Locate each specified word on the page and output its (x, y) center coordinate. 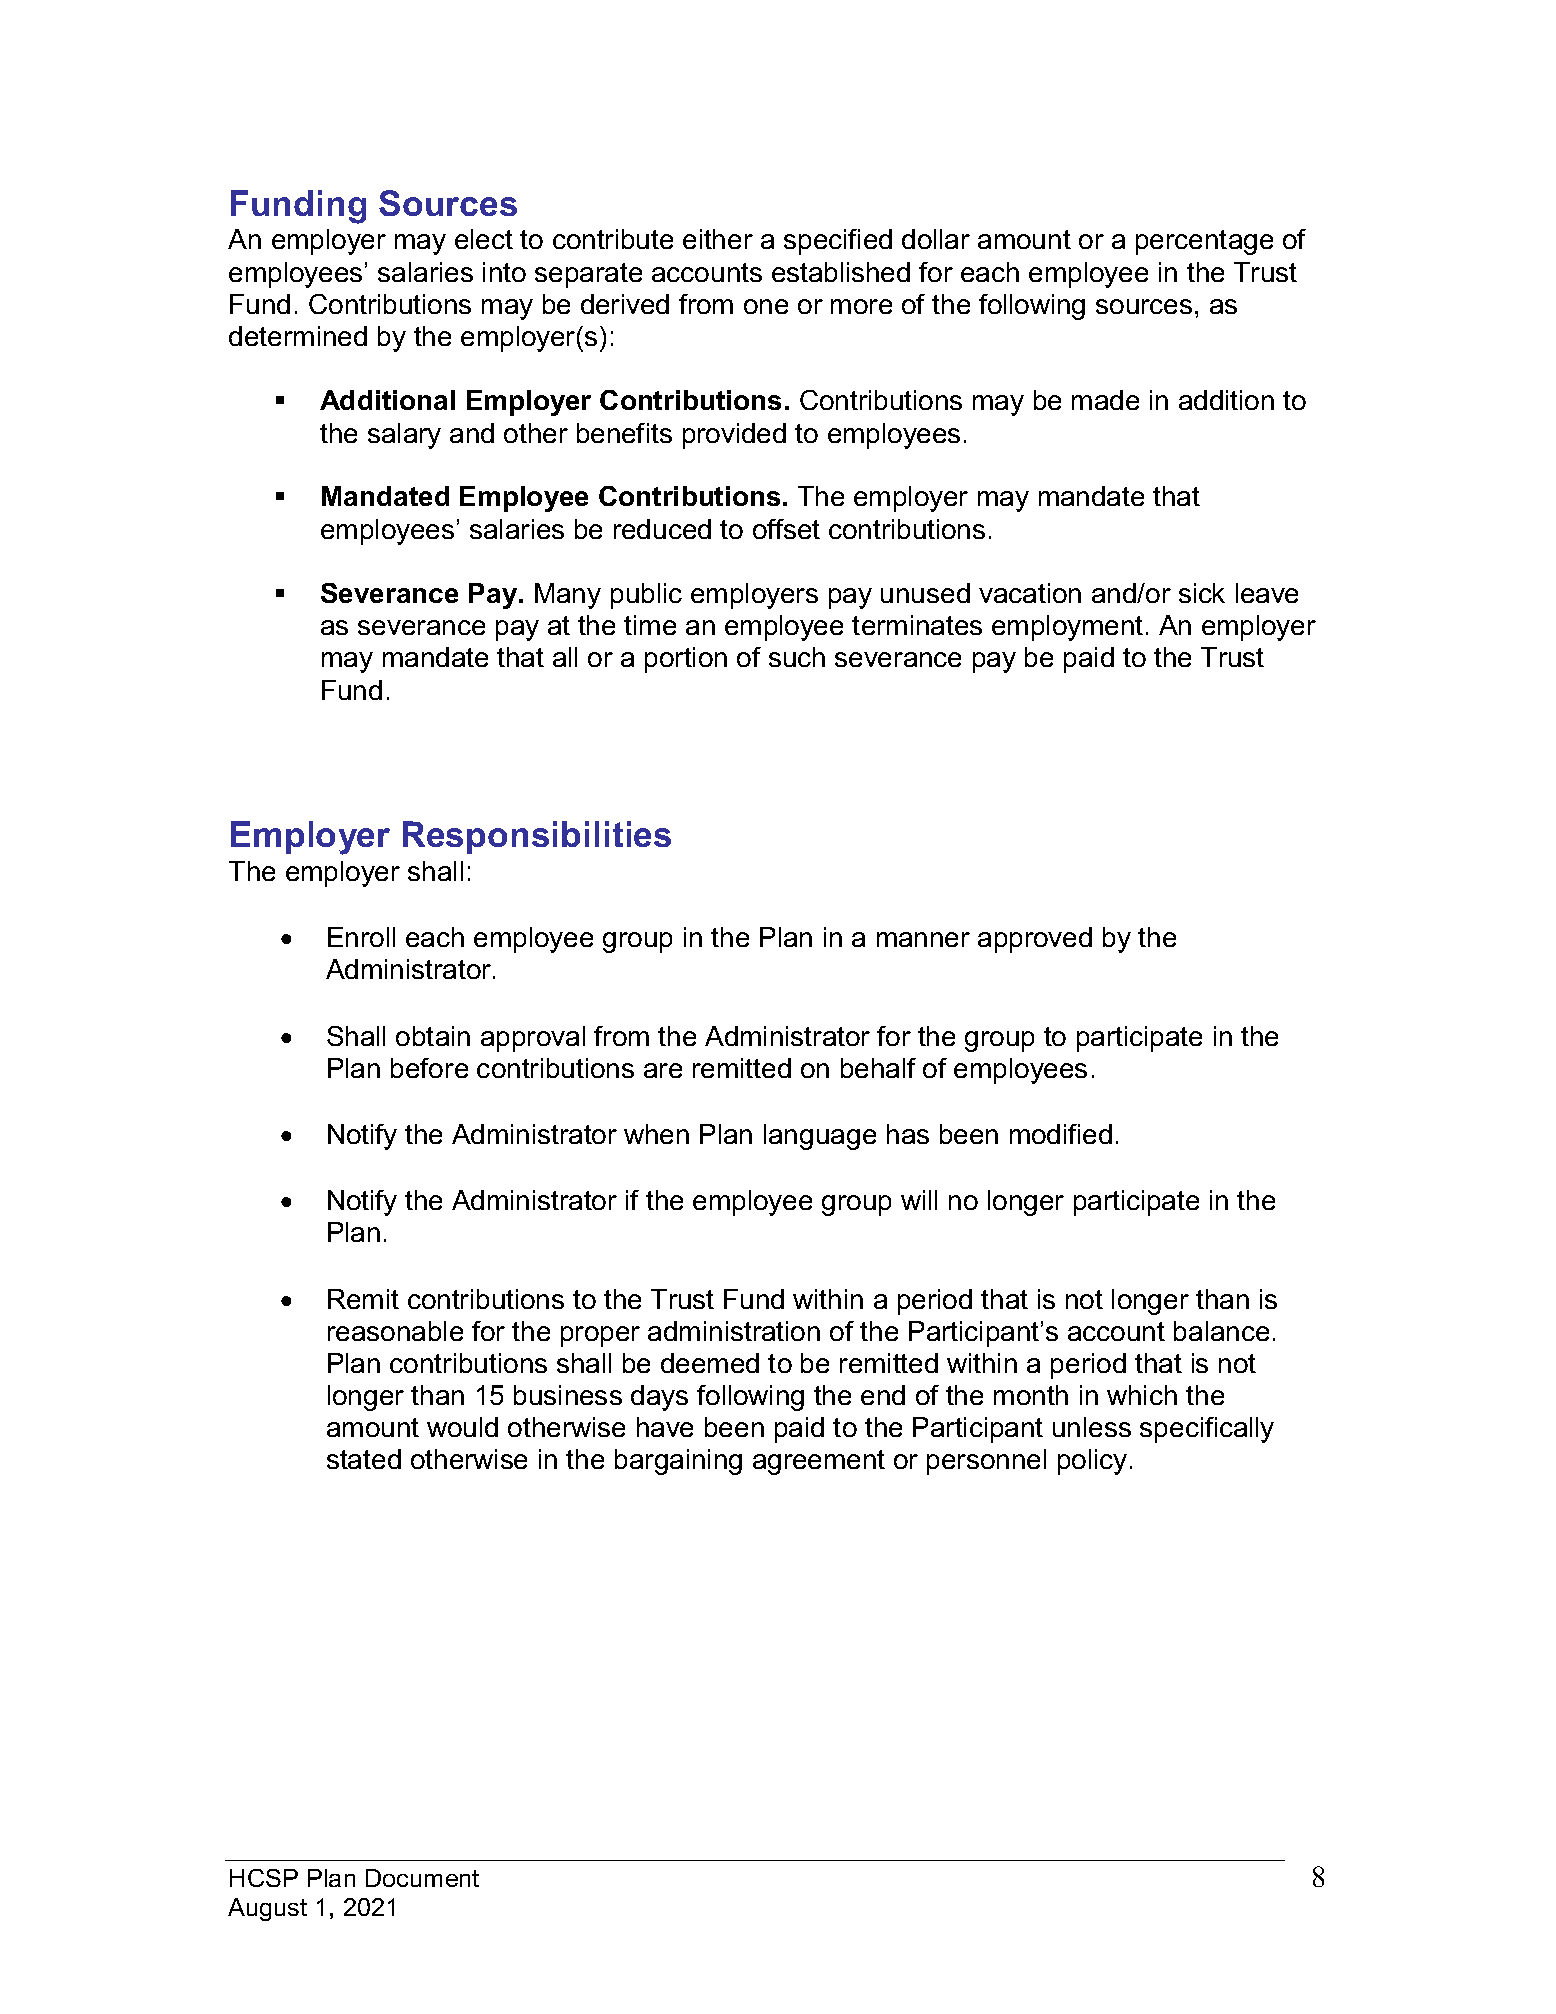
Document (422, 1878)
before (429, 1068)
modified (1061, 1134)
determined (298, 336)
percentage (1204, 242)
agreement (819, 1462)
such (797, 657)
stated (364, 1459)
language (820, 1137)
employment (1067, 628)
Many (568, 596)
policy (1092, 1462)
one (766, 306)
